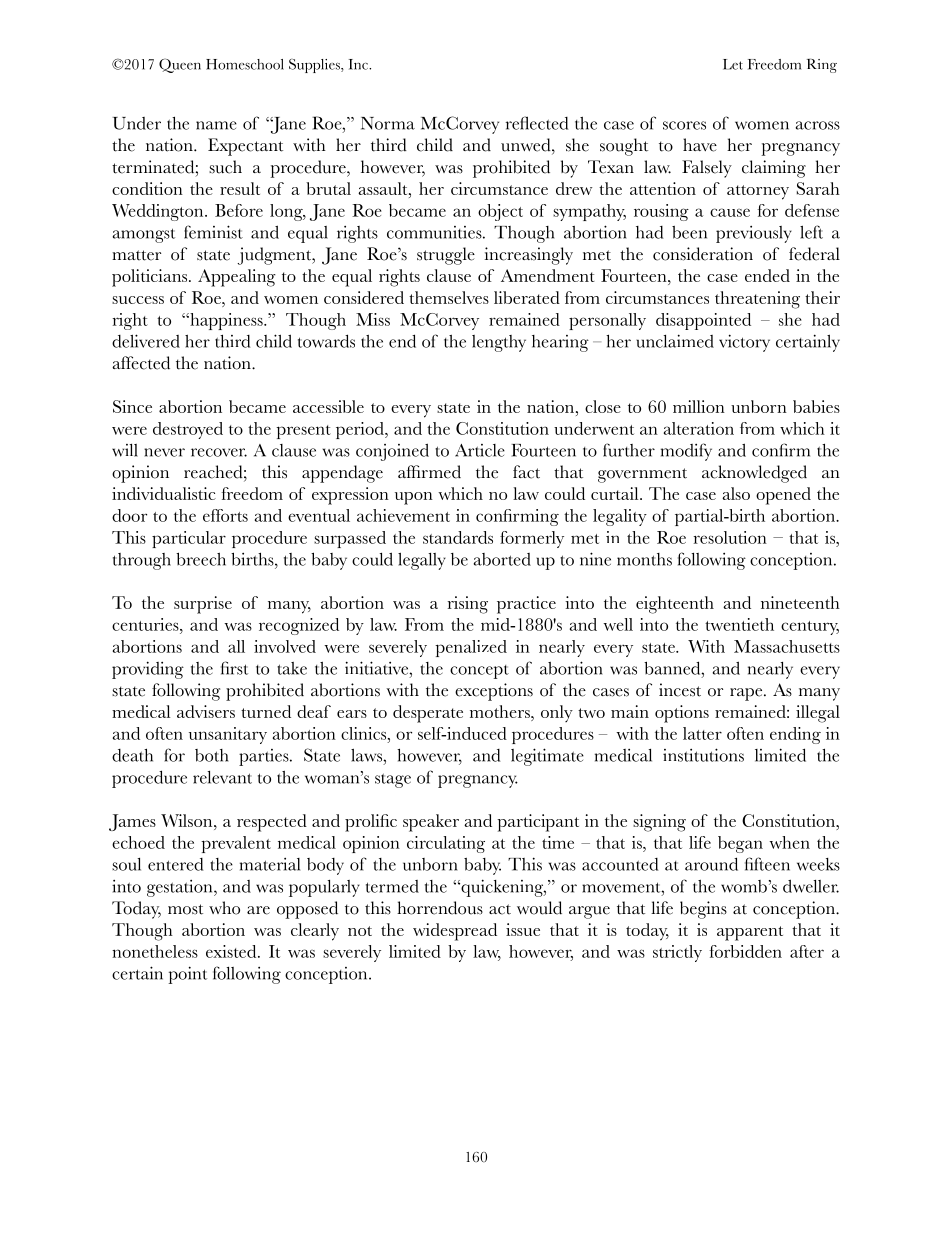 The height and width of the document is (1233, 952). I want to click on reflected, so click(537, 123).
